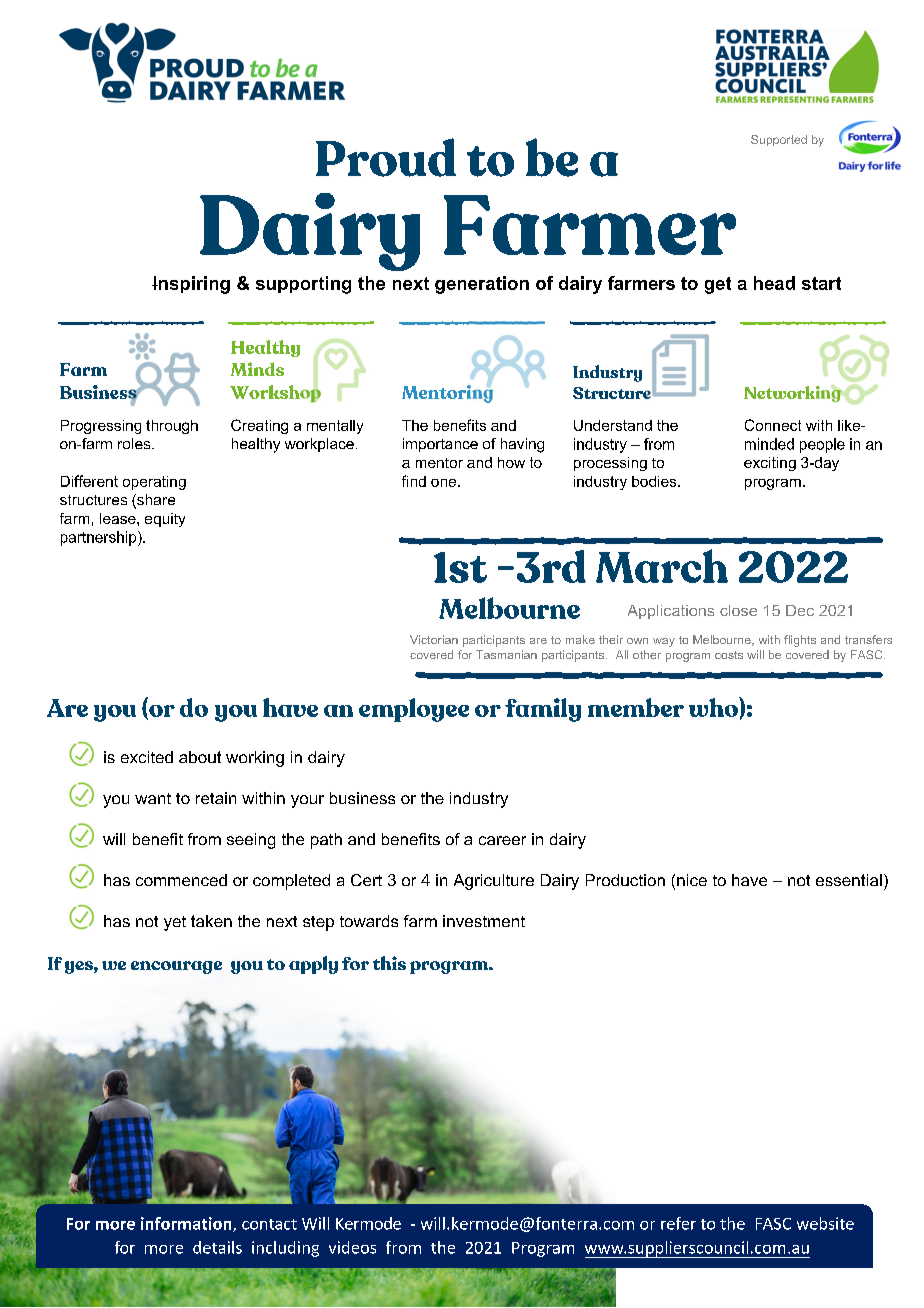  Describe the element at coordinates (153, 798) in the document. I see `want` at that location.
